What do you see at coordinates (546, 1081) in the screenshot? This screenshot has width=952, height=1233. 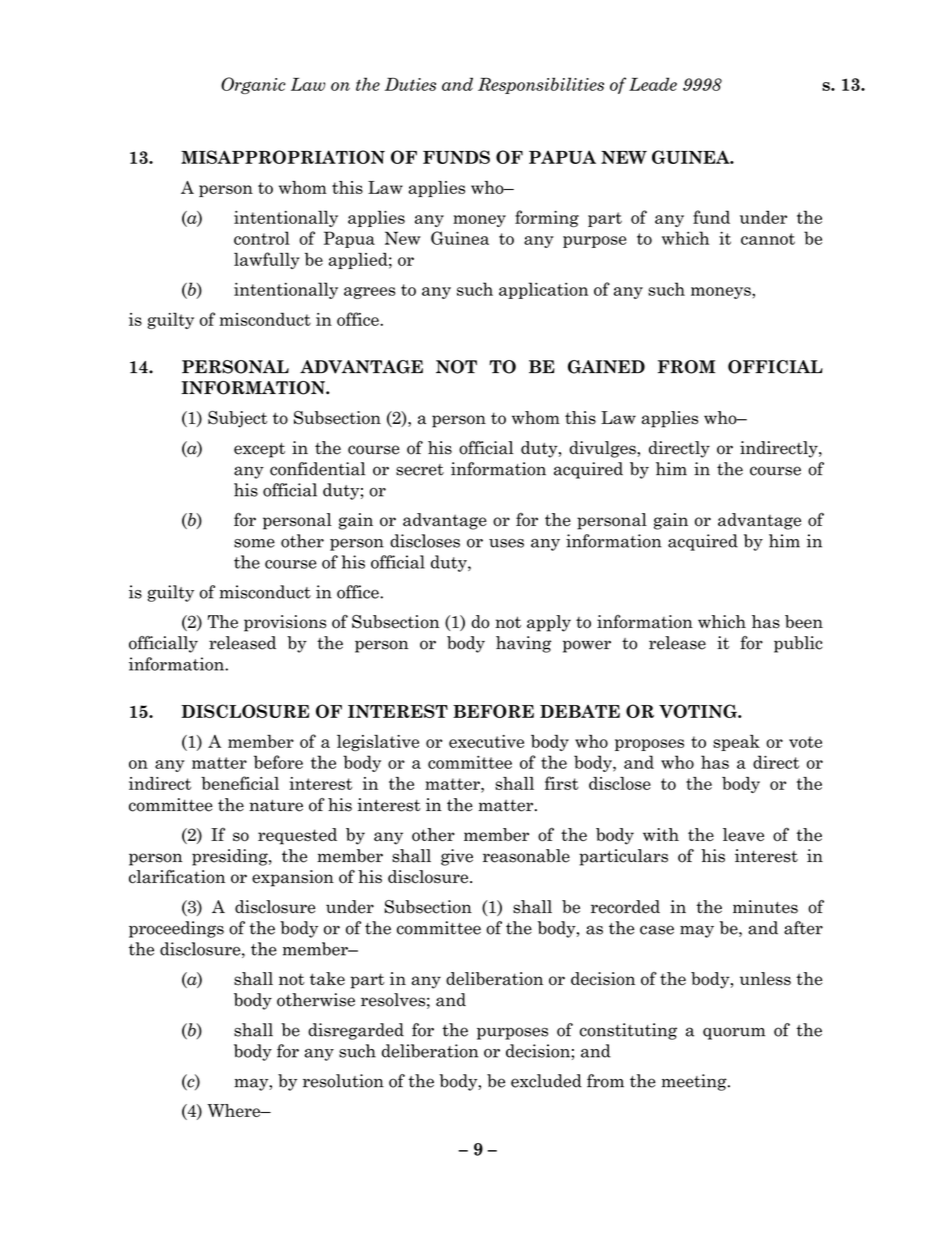 I see `excluded` at bounding box center [546, 1081].
